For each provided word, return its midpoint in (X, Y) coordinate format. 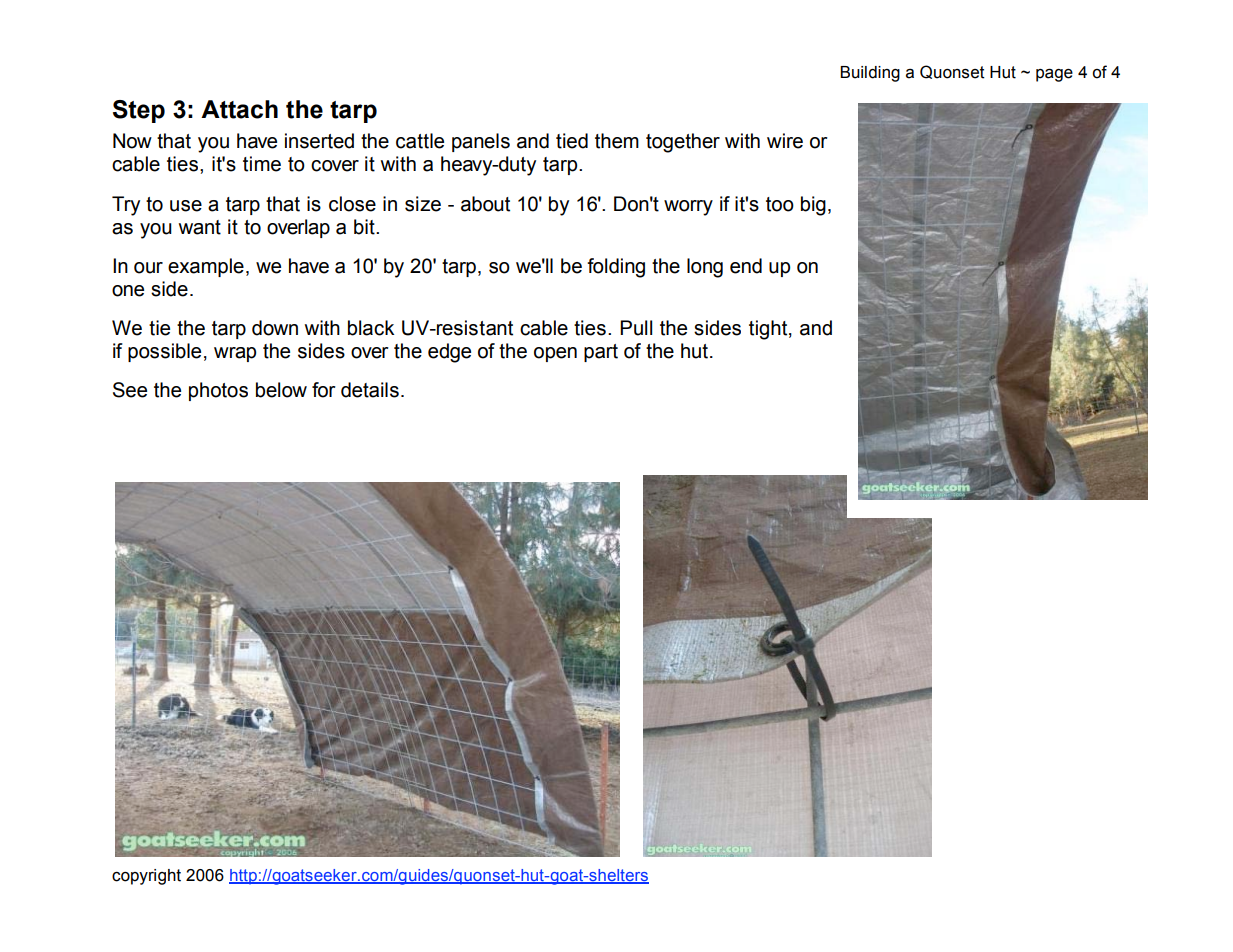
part (601, 353)
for (324, 390)
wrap (235, 354)
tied (572, 141)
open (555, 354)
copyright (146, 877)
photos (218, 391)
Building (870, 74)
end (746, 266)
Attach (239, 109)
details (370, 390)
